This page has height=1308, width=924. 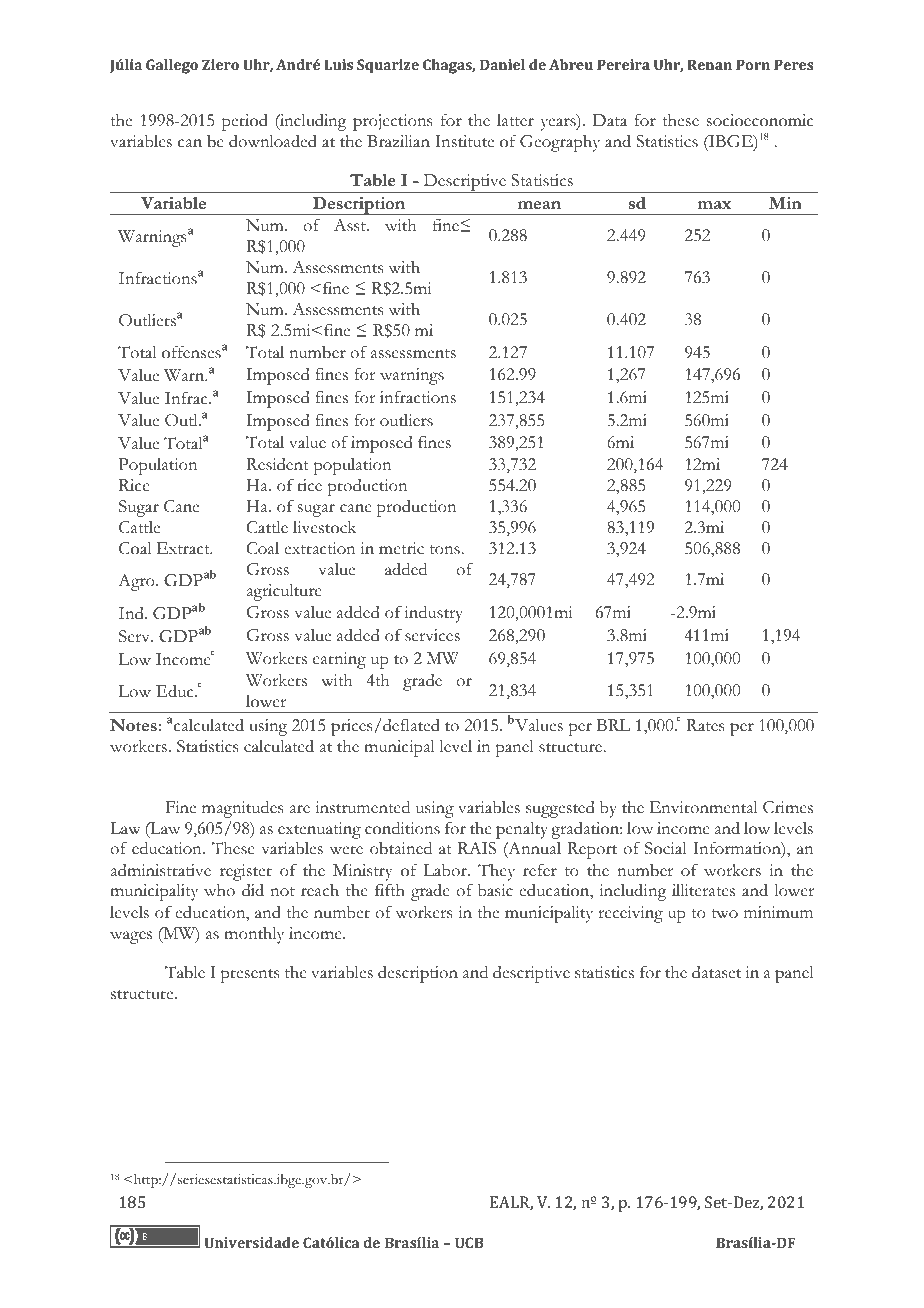 I want to click on Institute, so click(x=464, y=141).
